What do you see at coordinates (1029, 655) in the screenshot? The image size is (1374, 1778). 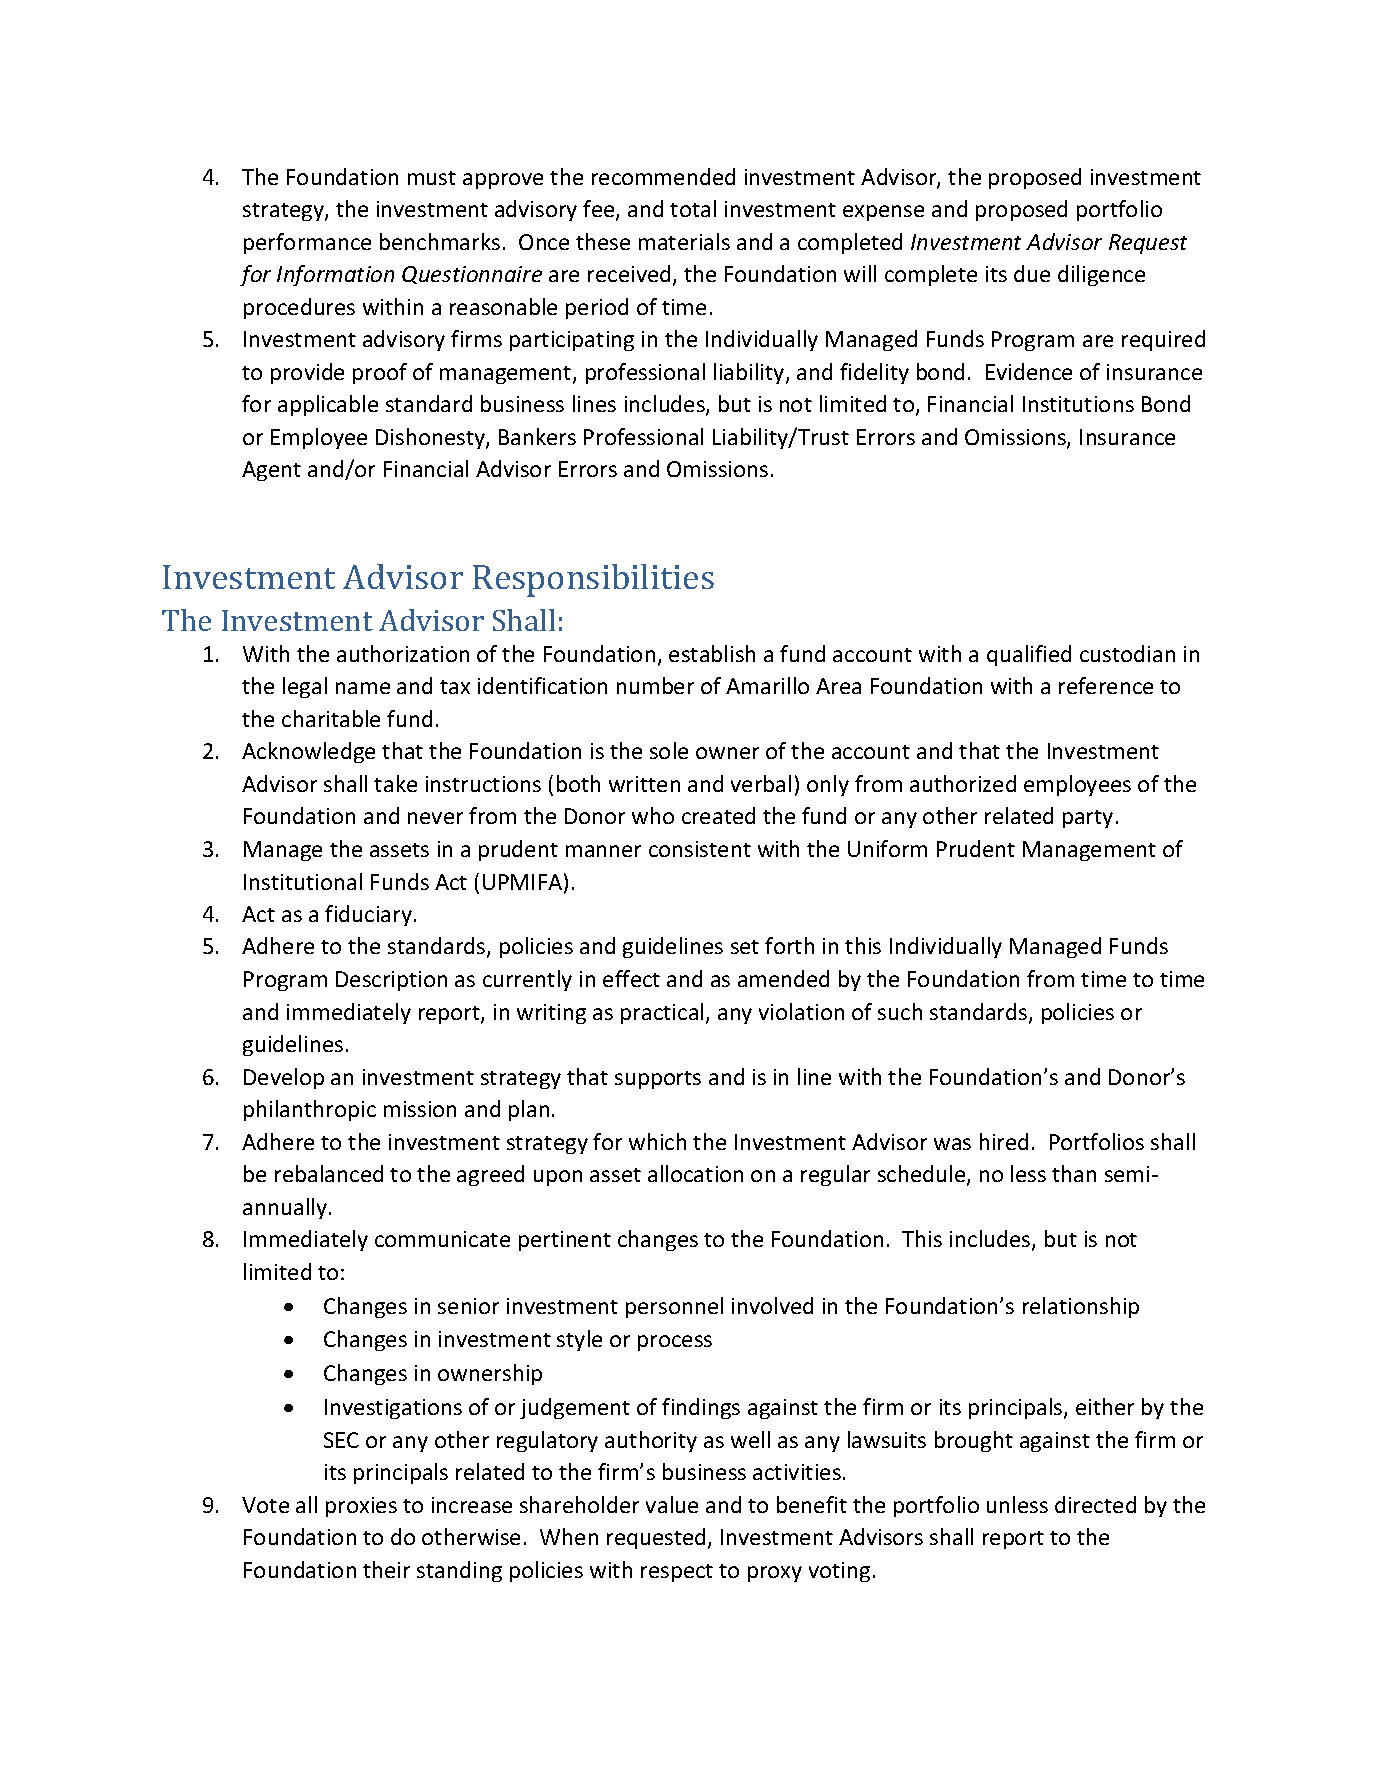 I see `qualified` at bounding box center [1029, 655].
